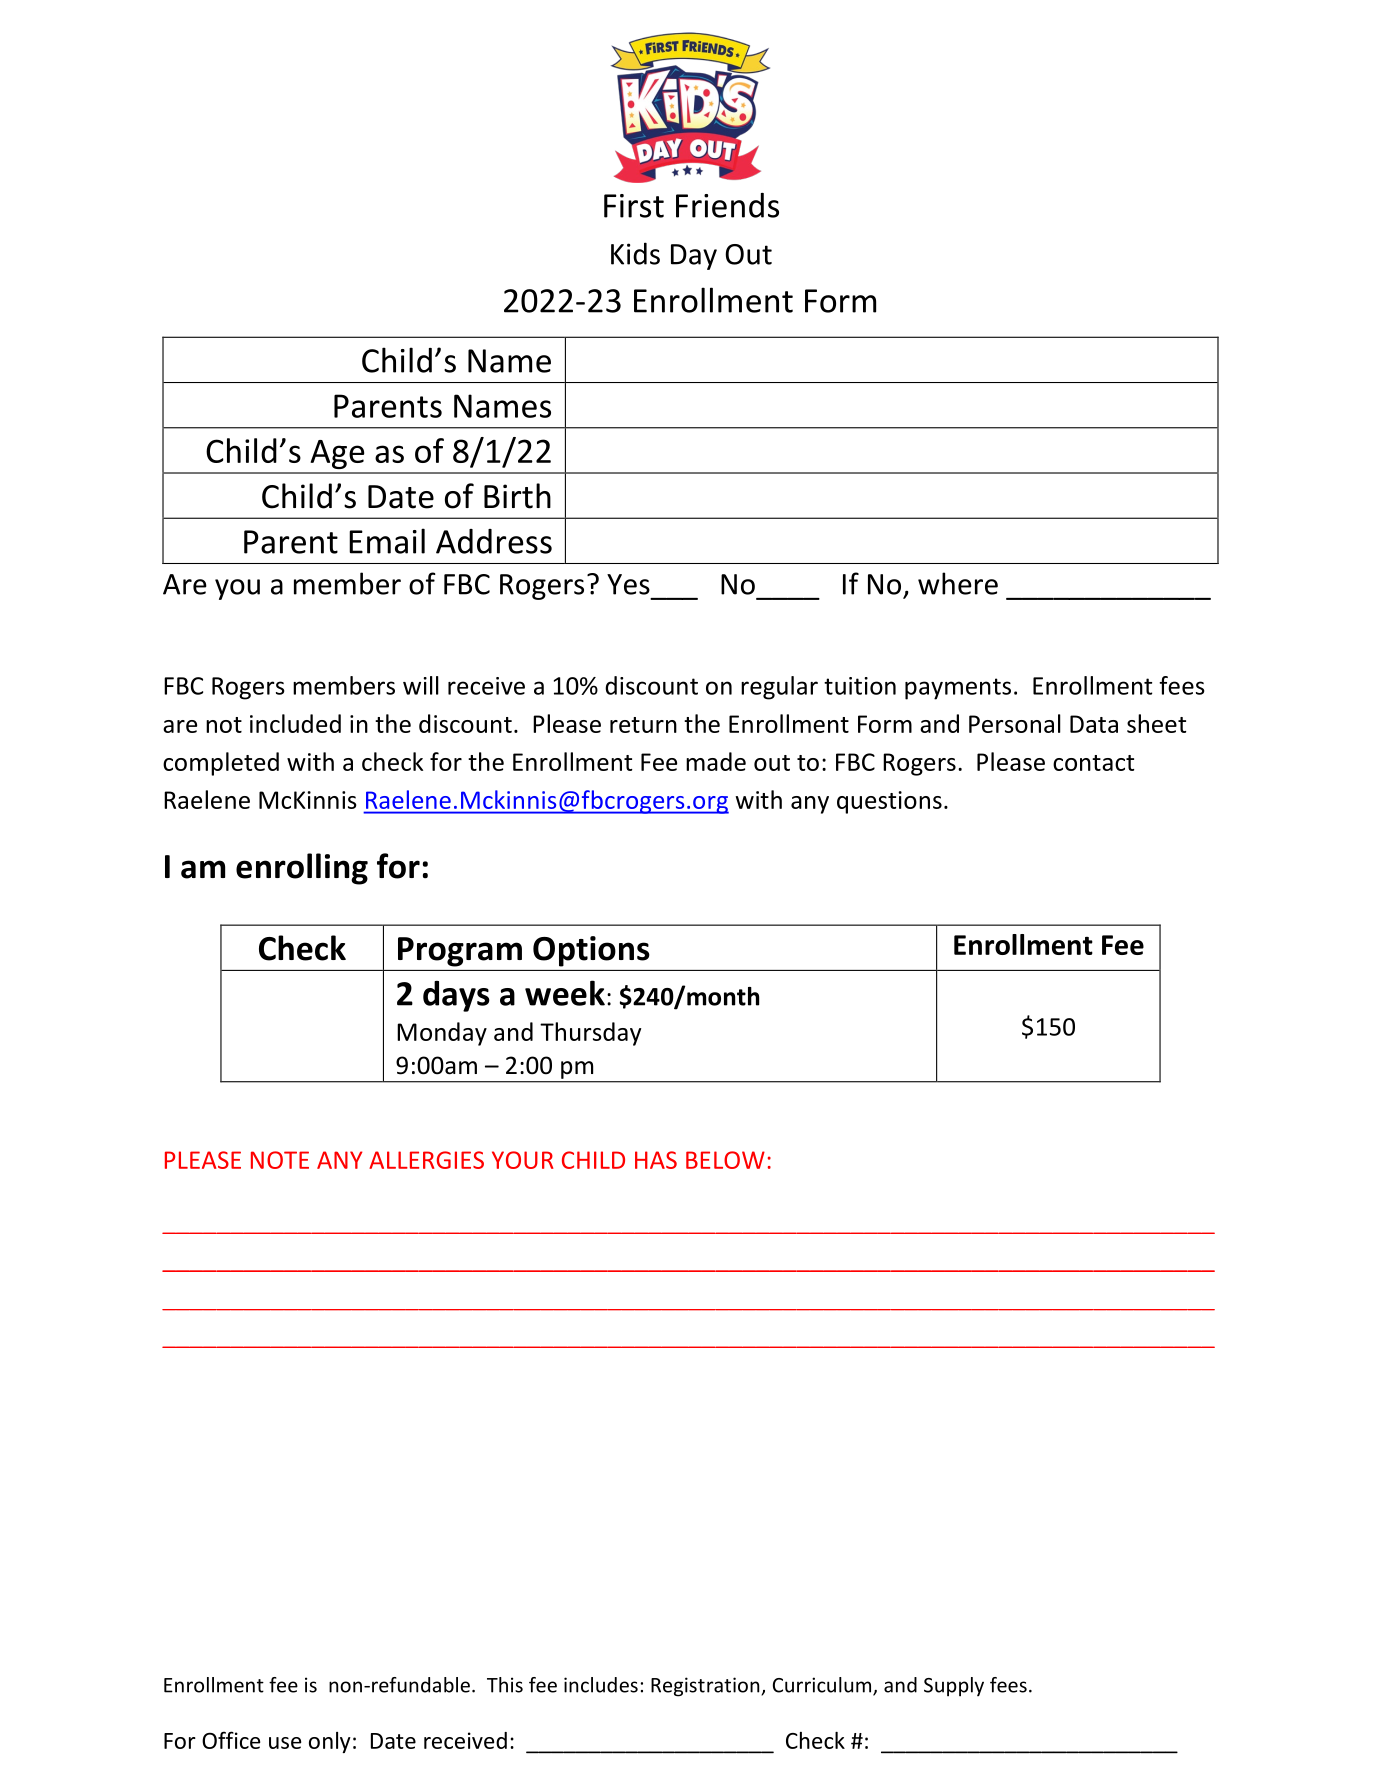 The height and width of the page is (1788, 1381). I want to click on Friends, so click(727, 205).
